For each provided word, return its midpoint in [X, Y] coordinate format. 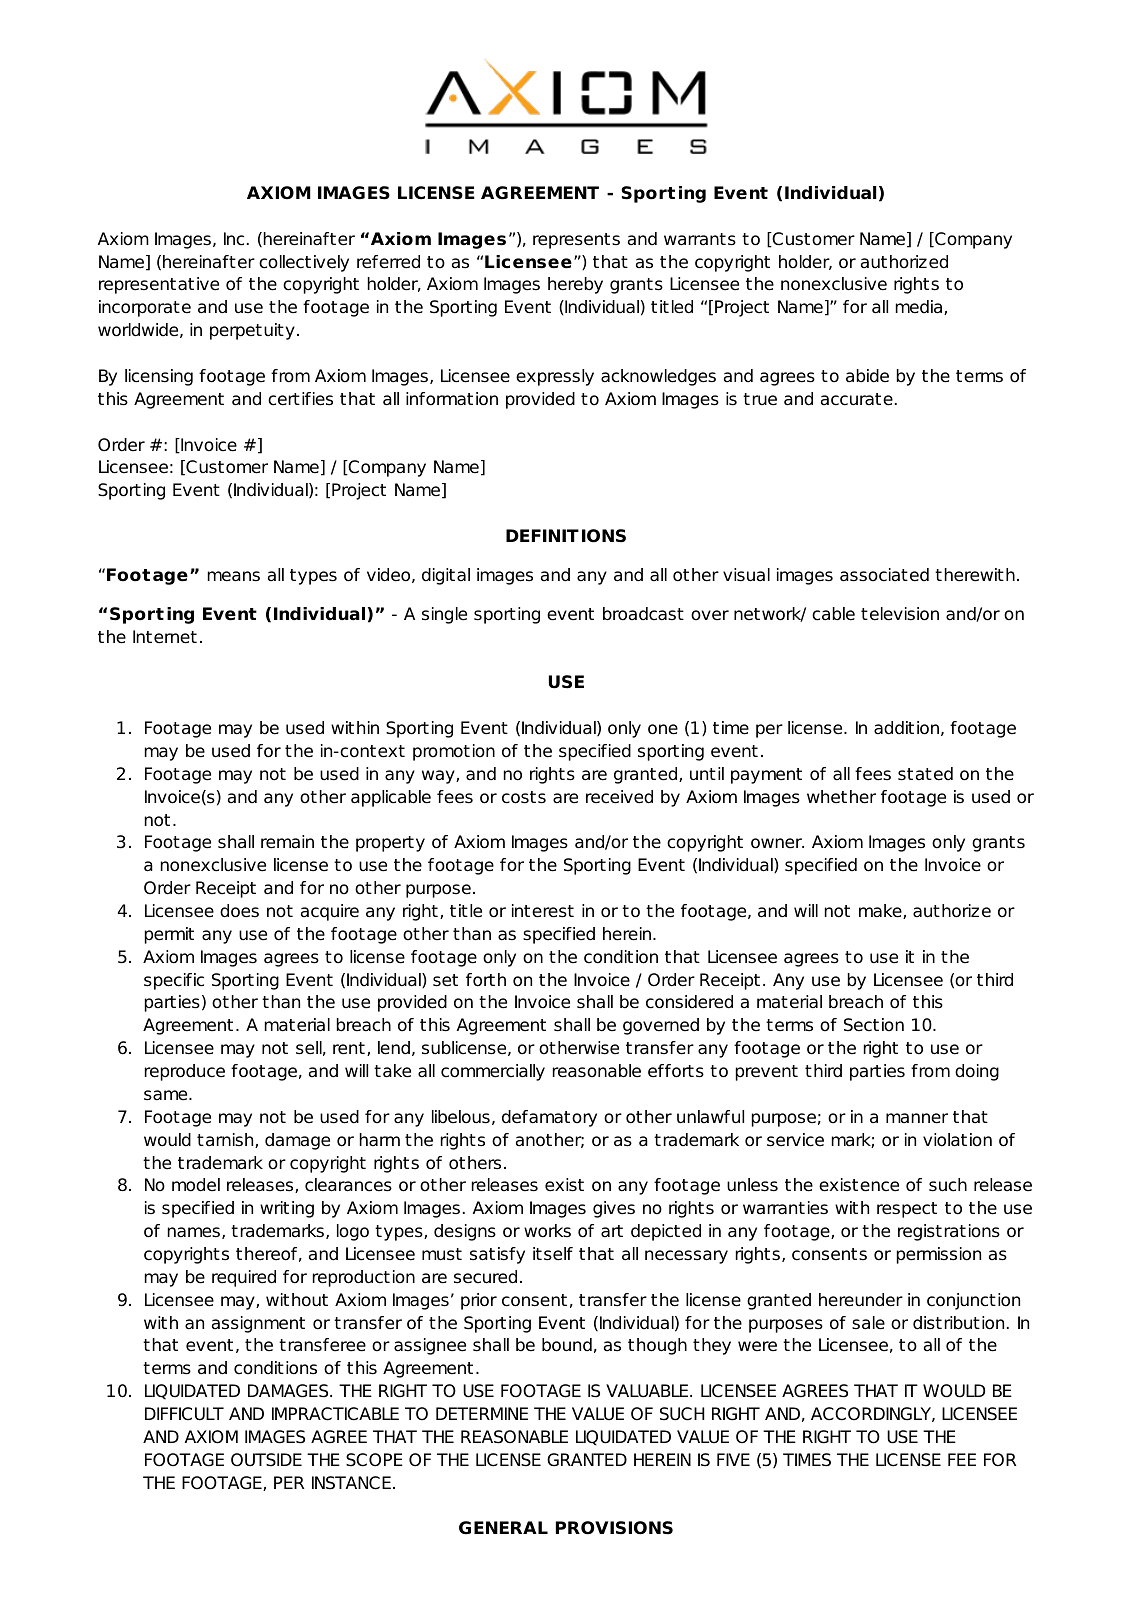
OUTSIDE [266, 1460]
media [920, 307]
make [881, 911]
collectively [304, 263]
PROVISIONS [614, 1528]
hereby [575, 285]
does [239, 911]
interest [543, 911]
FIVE [733, 1459]
